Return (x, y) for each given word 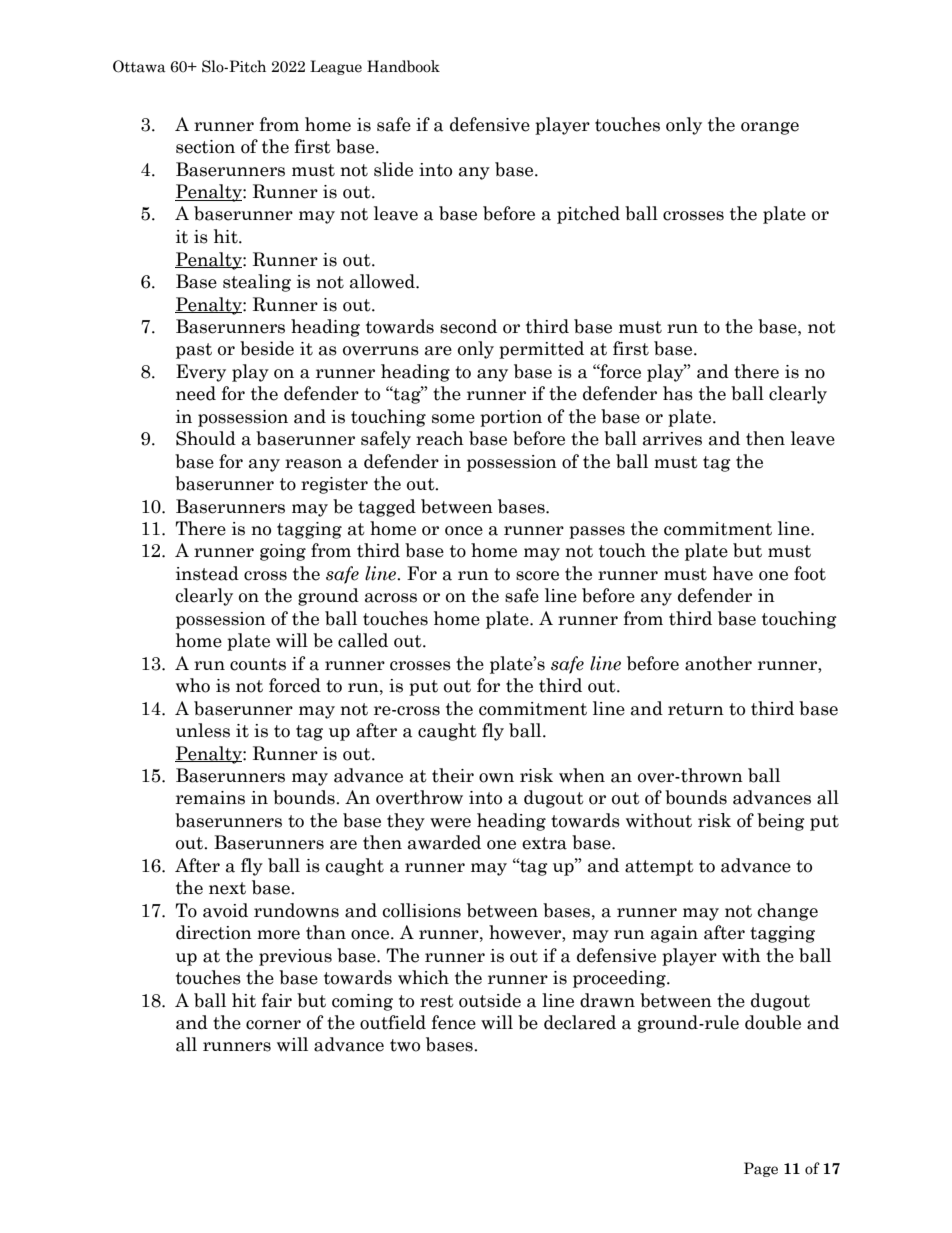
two (405, 1045)
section (205, 147)
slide (393, 169)
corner (273, 1025)
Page (761, 1169)
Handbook (403, 66)
